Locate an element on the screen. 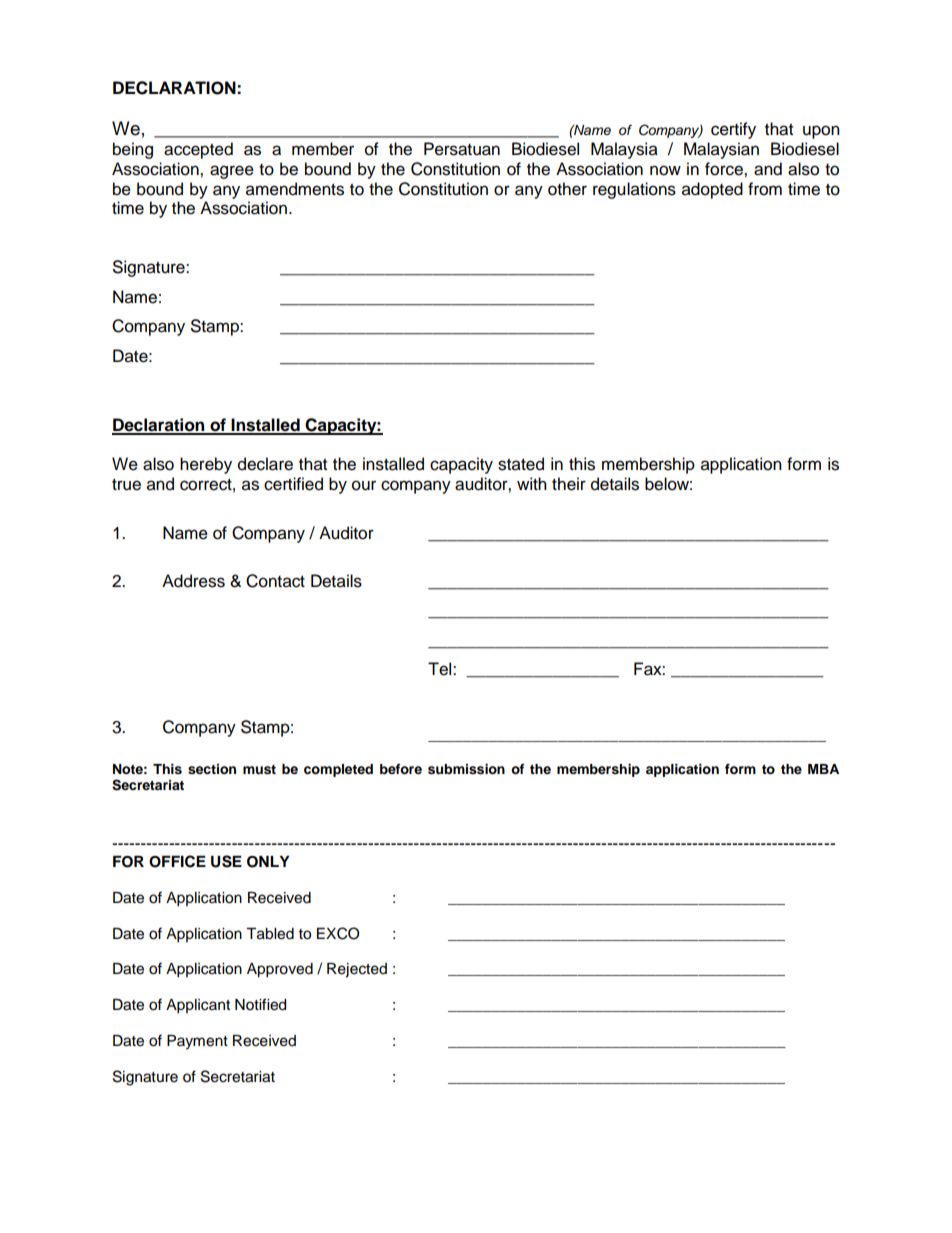 The width and height of the screenshot is (952, 1233). accepted is located at coordinates (198, 150).
